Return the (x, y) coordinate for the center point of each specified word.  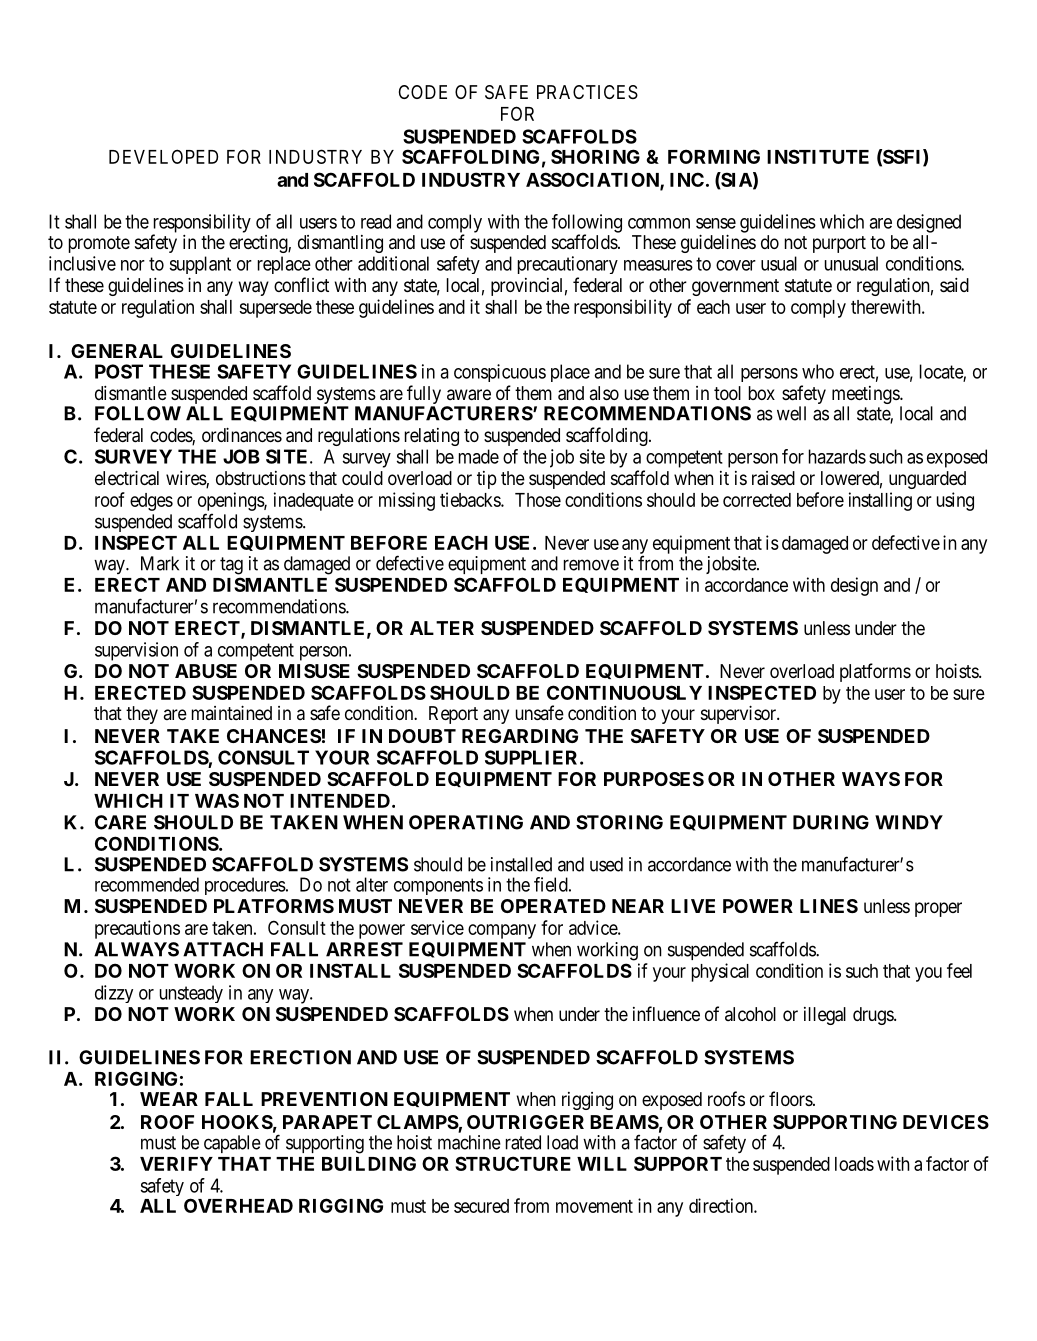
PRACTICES (587, 92)
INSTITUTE (818, 156)
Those (538, 500)
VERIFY (176, 1164)
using (955, 501)
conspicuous (500, 373)
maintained (232, 712)
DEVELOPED (163, 156)
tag (231, 566)
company (502, 931)
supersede (276, 309)
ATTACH (223, 949)
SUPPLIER (533, 757)
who (818, 371)
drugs (874, 1016)
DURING (831, 822)
